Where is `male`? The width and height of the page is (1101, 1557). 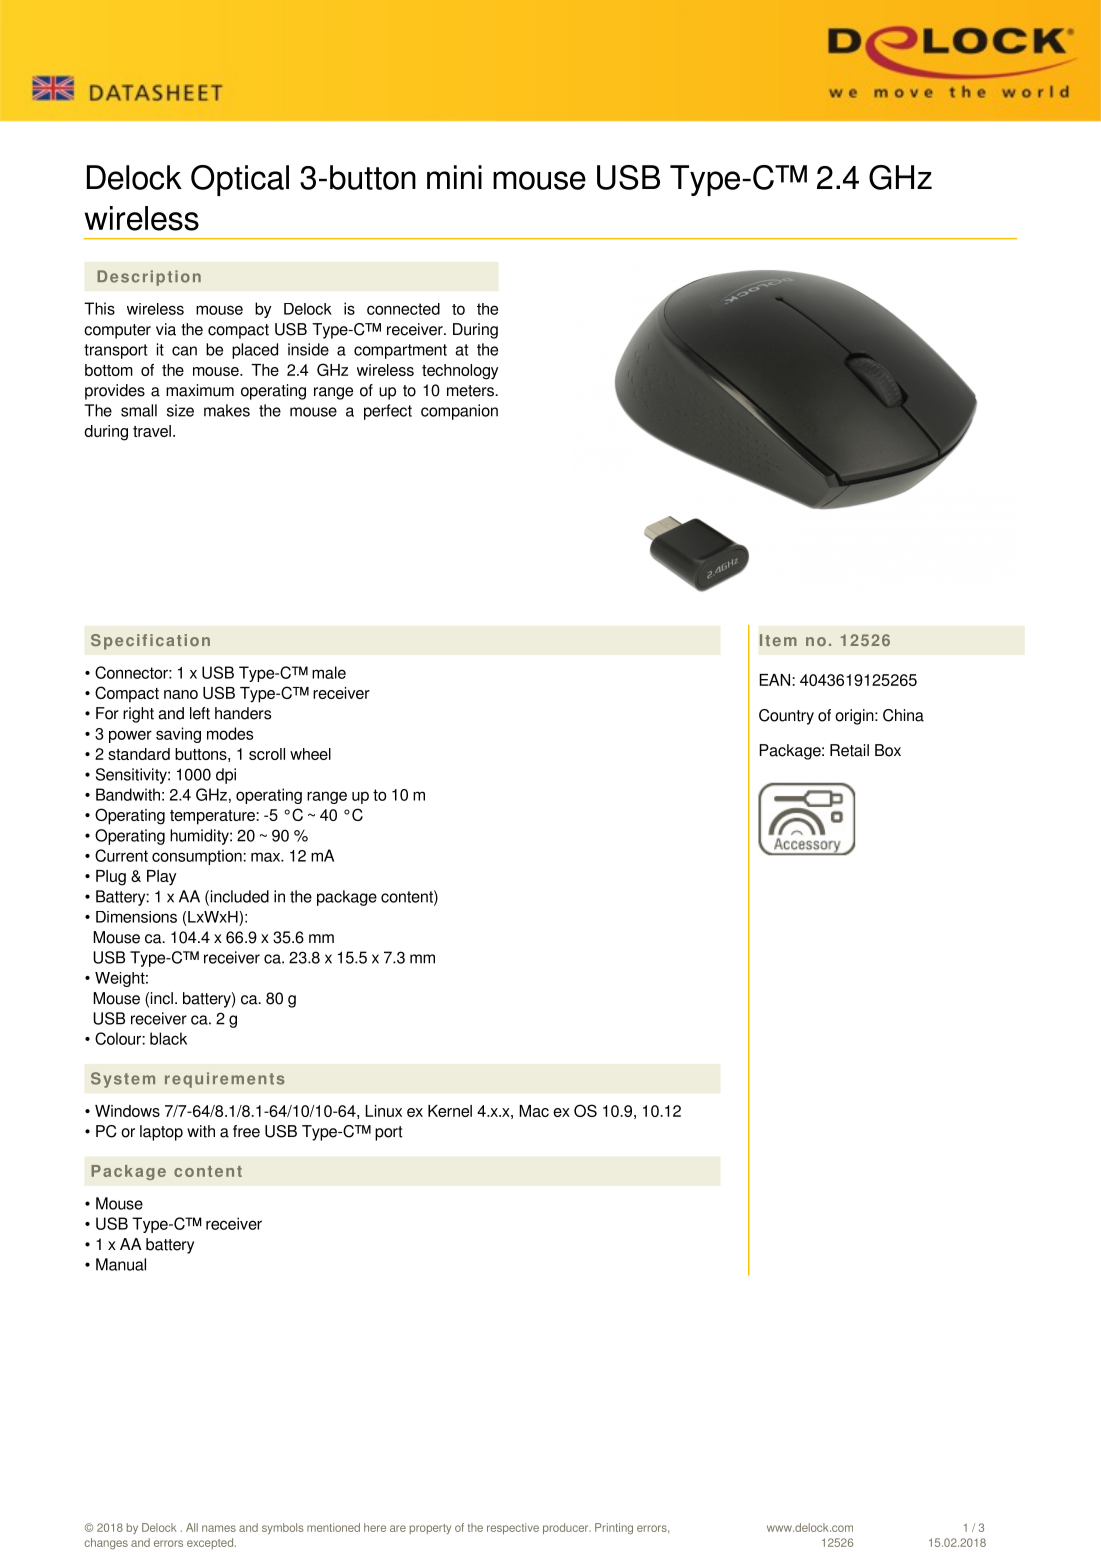
male is located at coordinates (329, 672).
